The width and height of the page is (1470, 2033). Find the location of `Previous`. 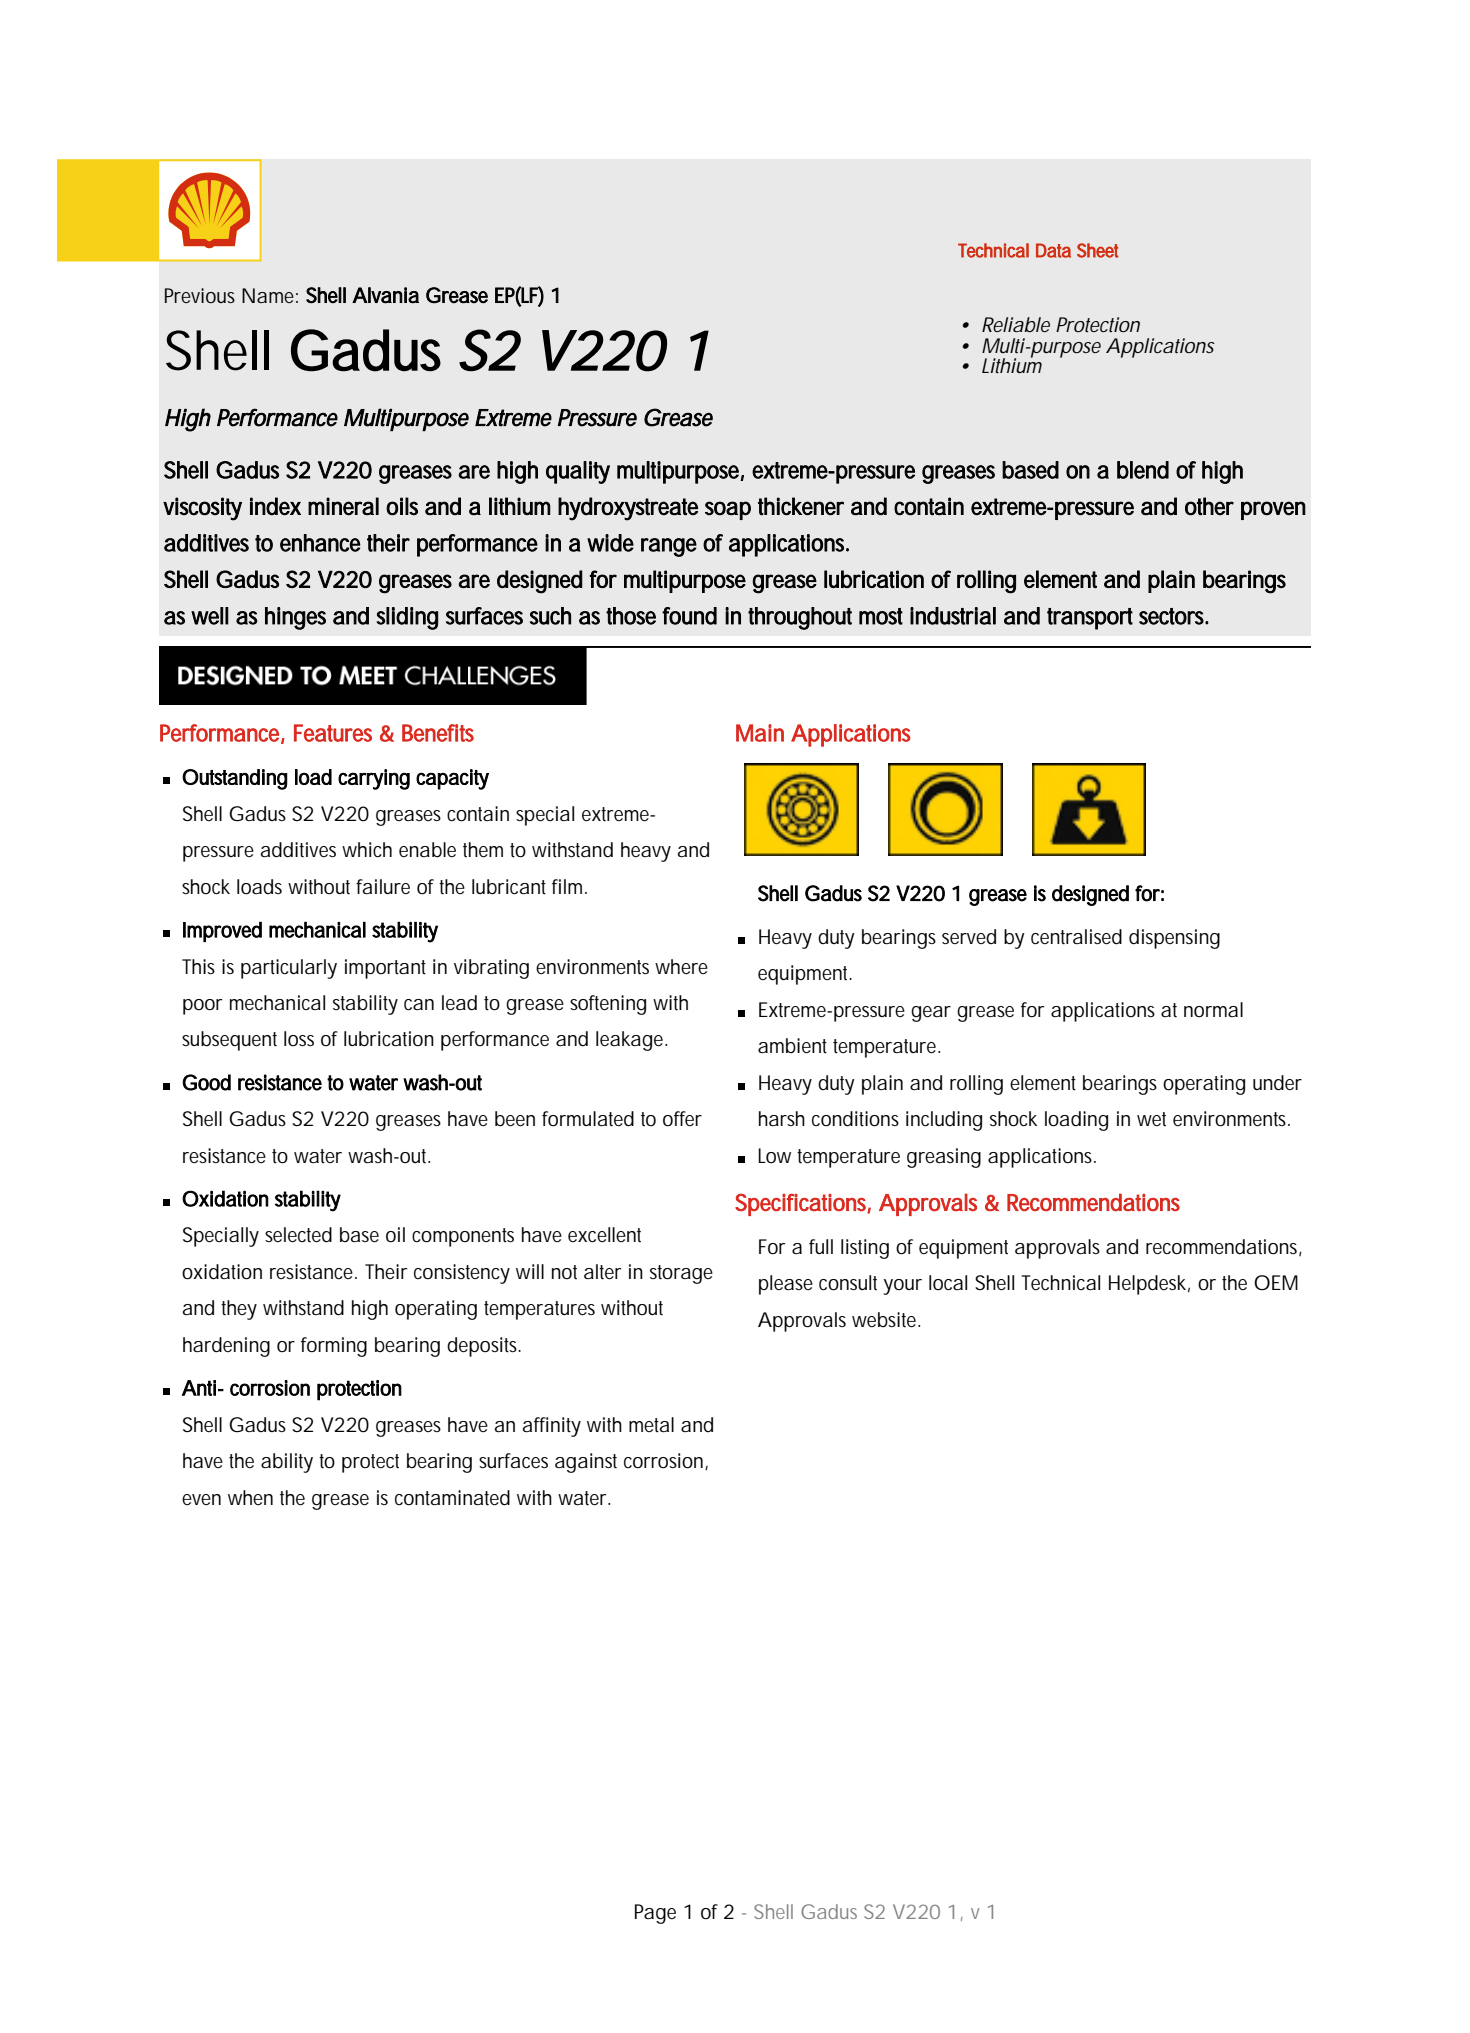

Previous is located at coordinates (200, 295).
